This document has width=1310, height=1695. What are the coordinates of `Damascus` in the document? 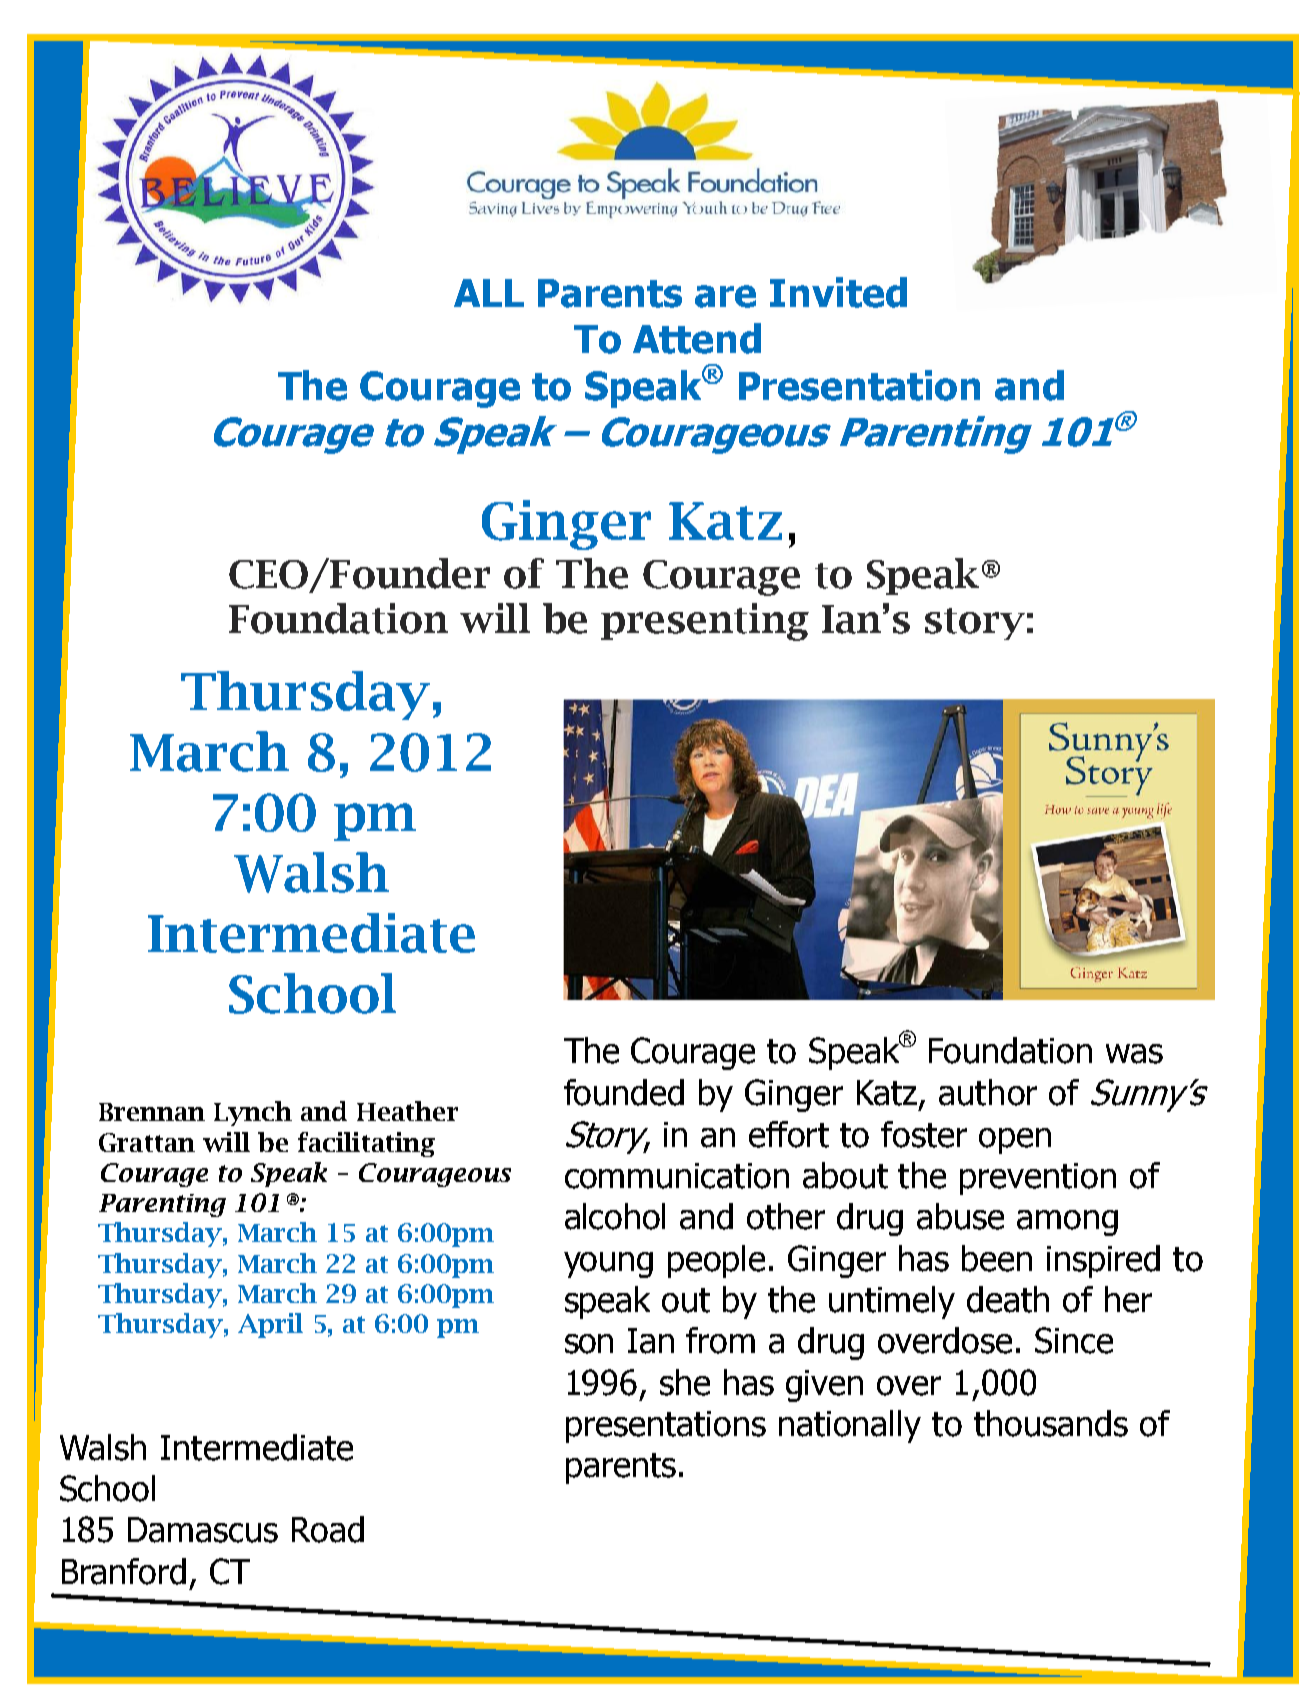 It's located at (203, 1530).
